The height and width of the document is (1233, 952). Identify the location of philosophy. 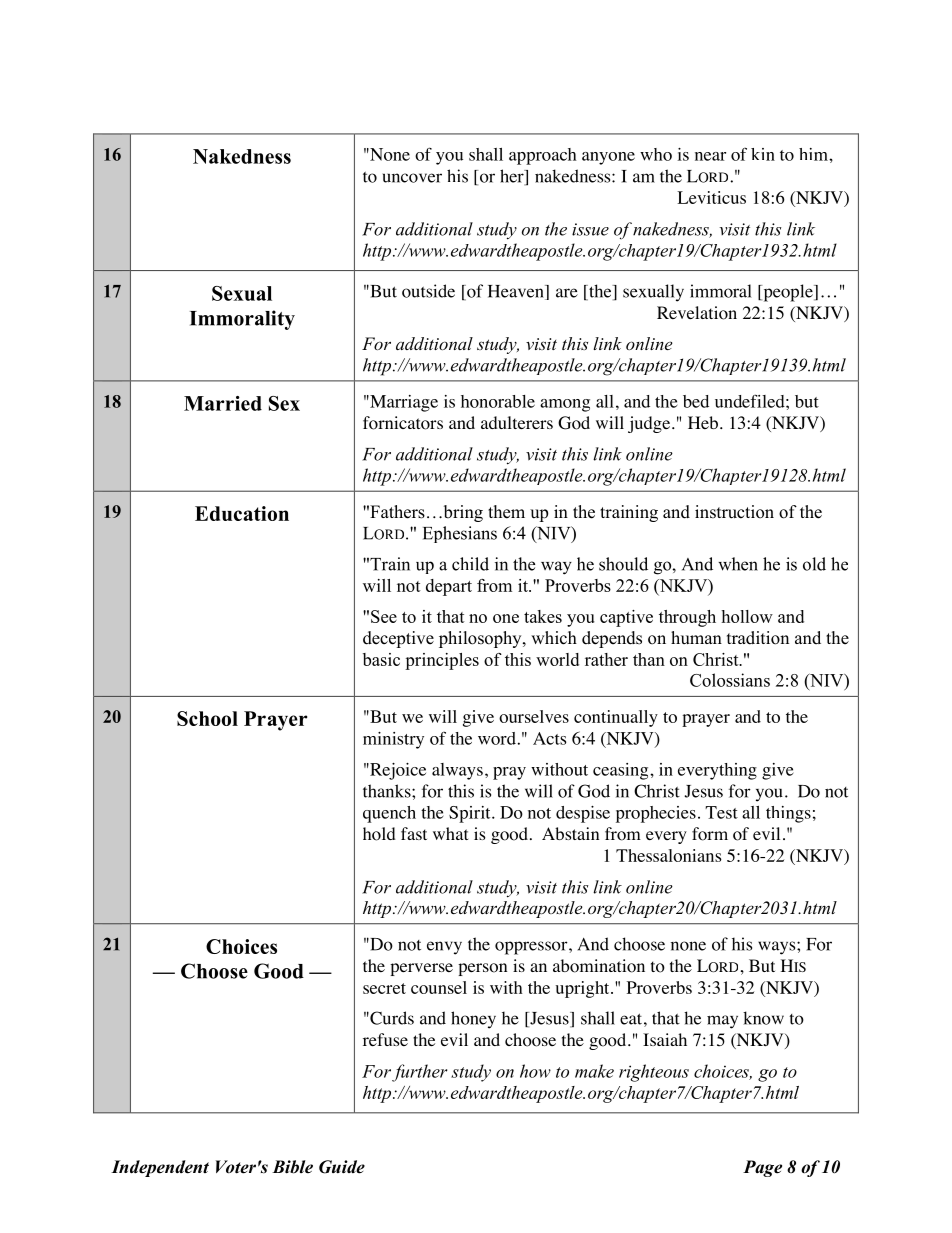
(481, 639).
